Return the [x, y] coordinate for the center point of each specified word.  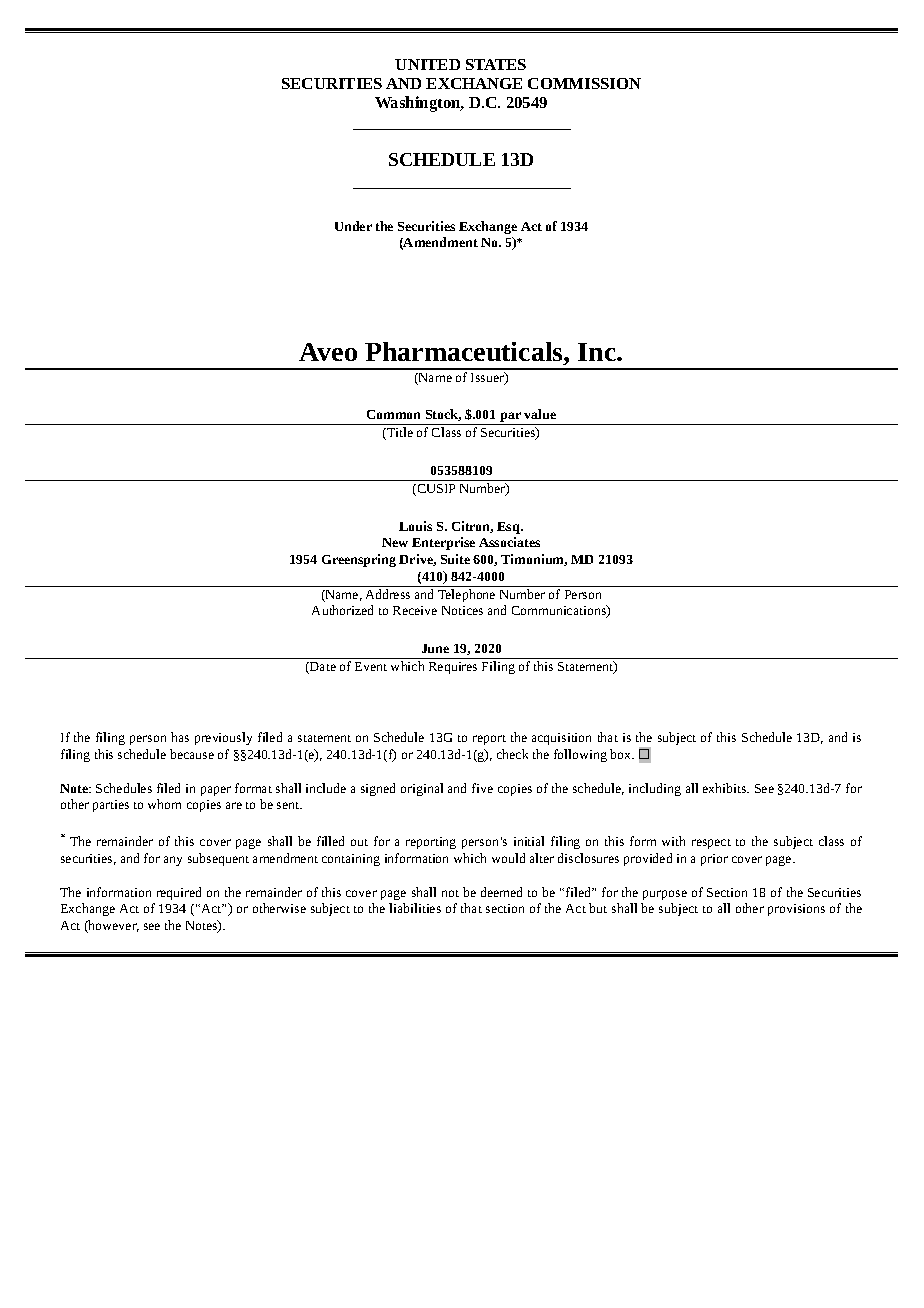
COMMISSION [584, 83]
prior [714, 860]
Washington [419, 104]
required [179, 893]
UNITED [427, 64]
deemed [501, 892]
